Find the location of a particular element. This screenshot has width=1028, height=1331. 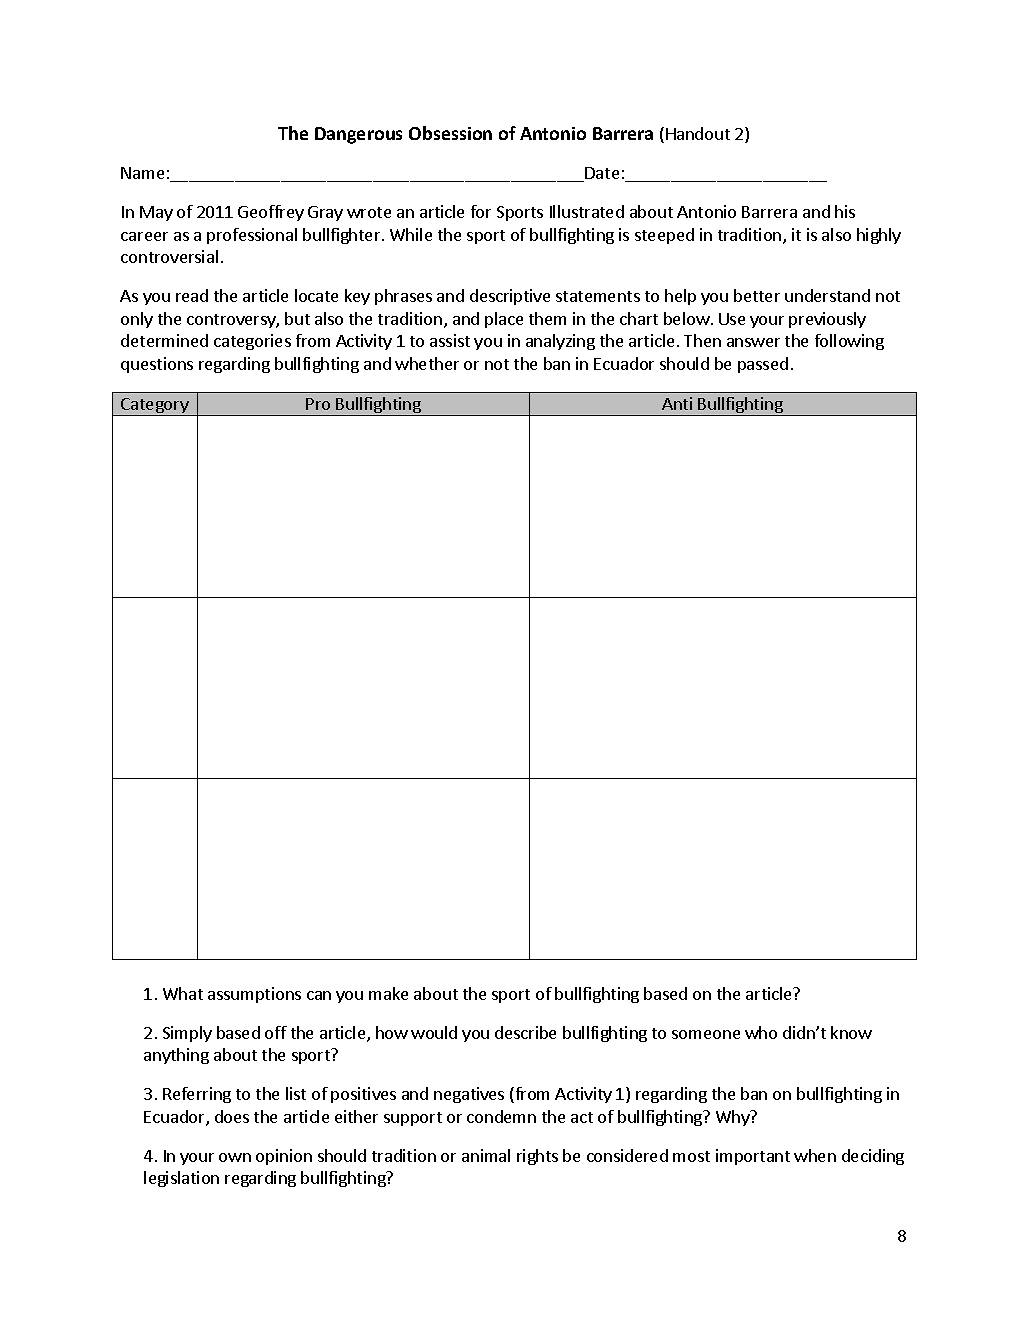

whether is located at coordinates (427, 363).
